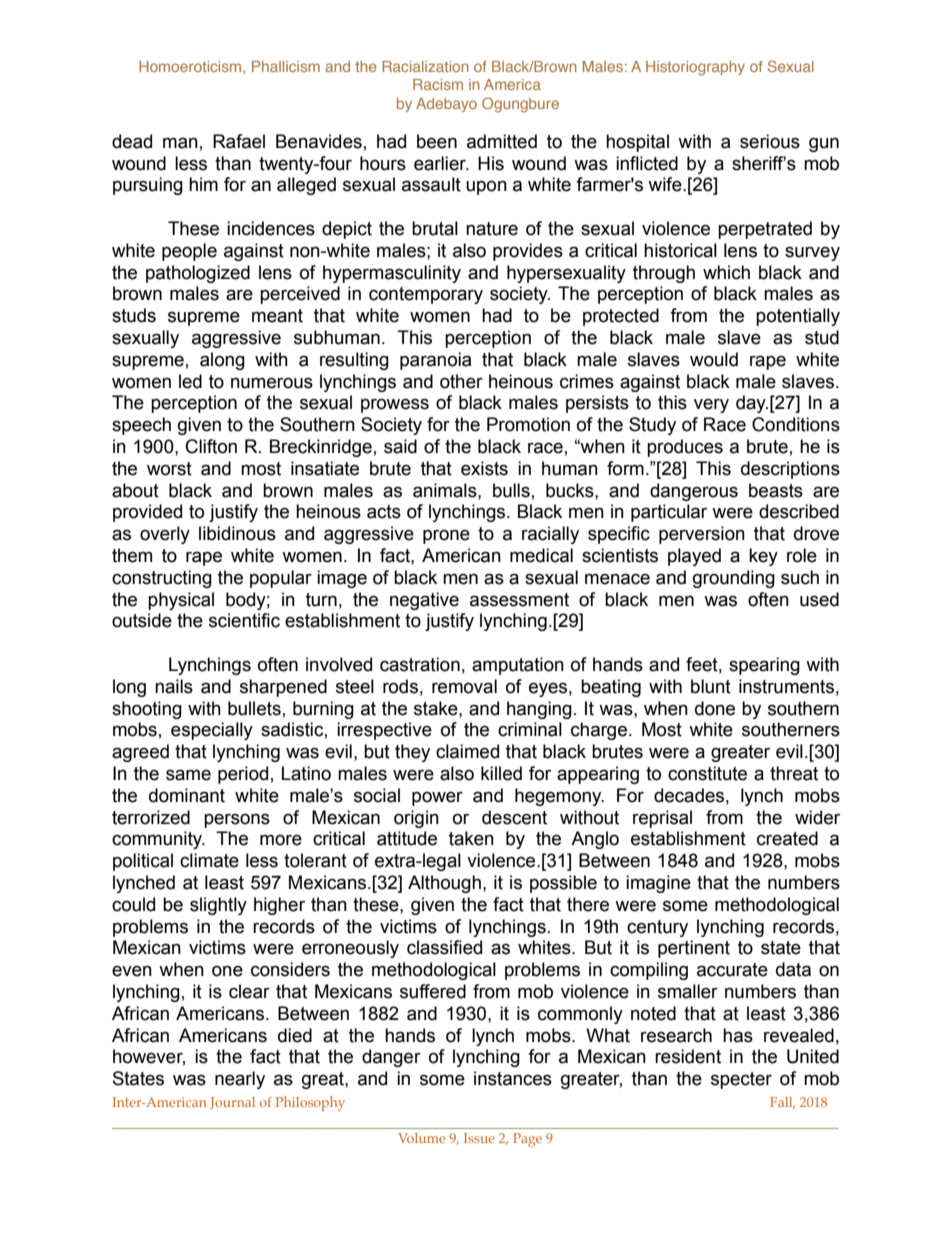 The image size is (952, 1233). What do you see at coordinates (734, 579) in the screenshot?
I see `grounding` at bounding box center [734, 579].
